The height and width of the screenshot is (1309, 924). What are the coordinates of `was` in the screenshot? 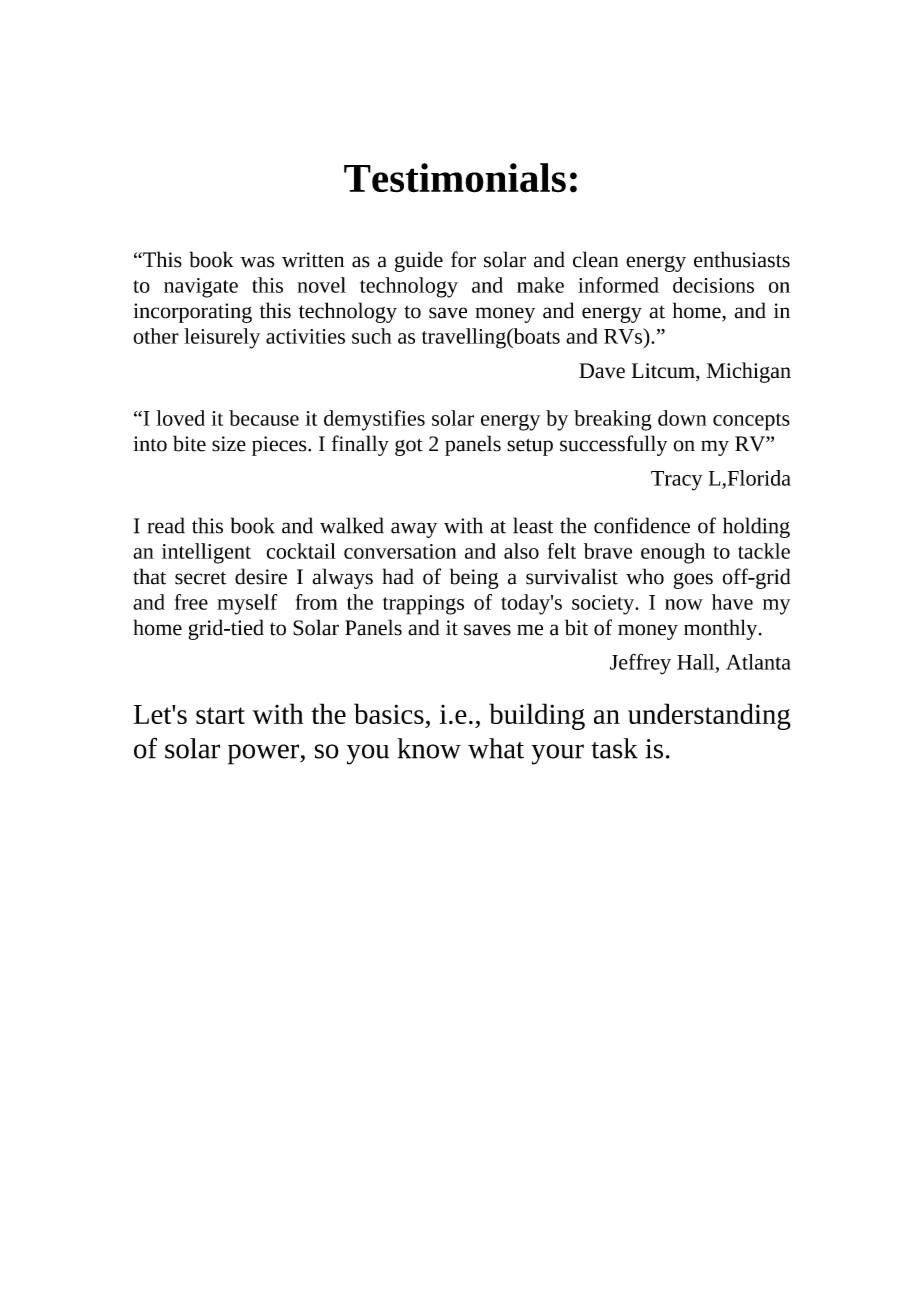 It's located at (257, 262).
